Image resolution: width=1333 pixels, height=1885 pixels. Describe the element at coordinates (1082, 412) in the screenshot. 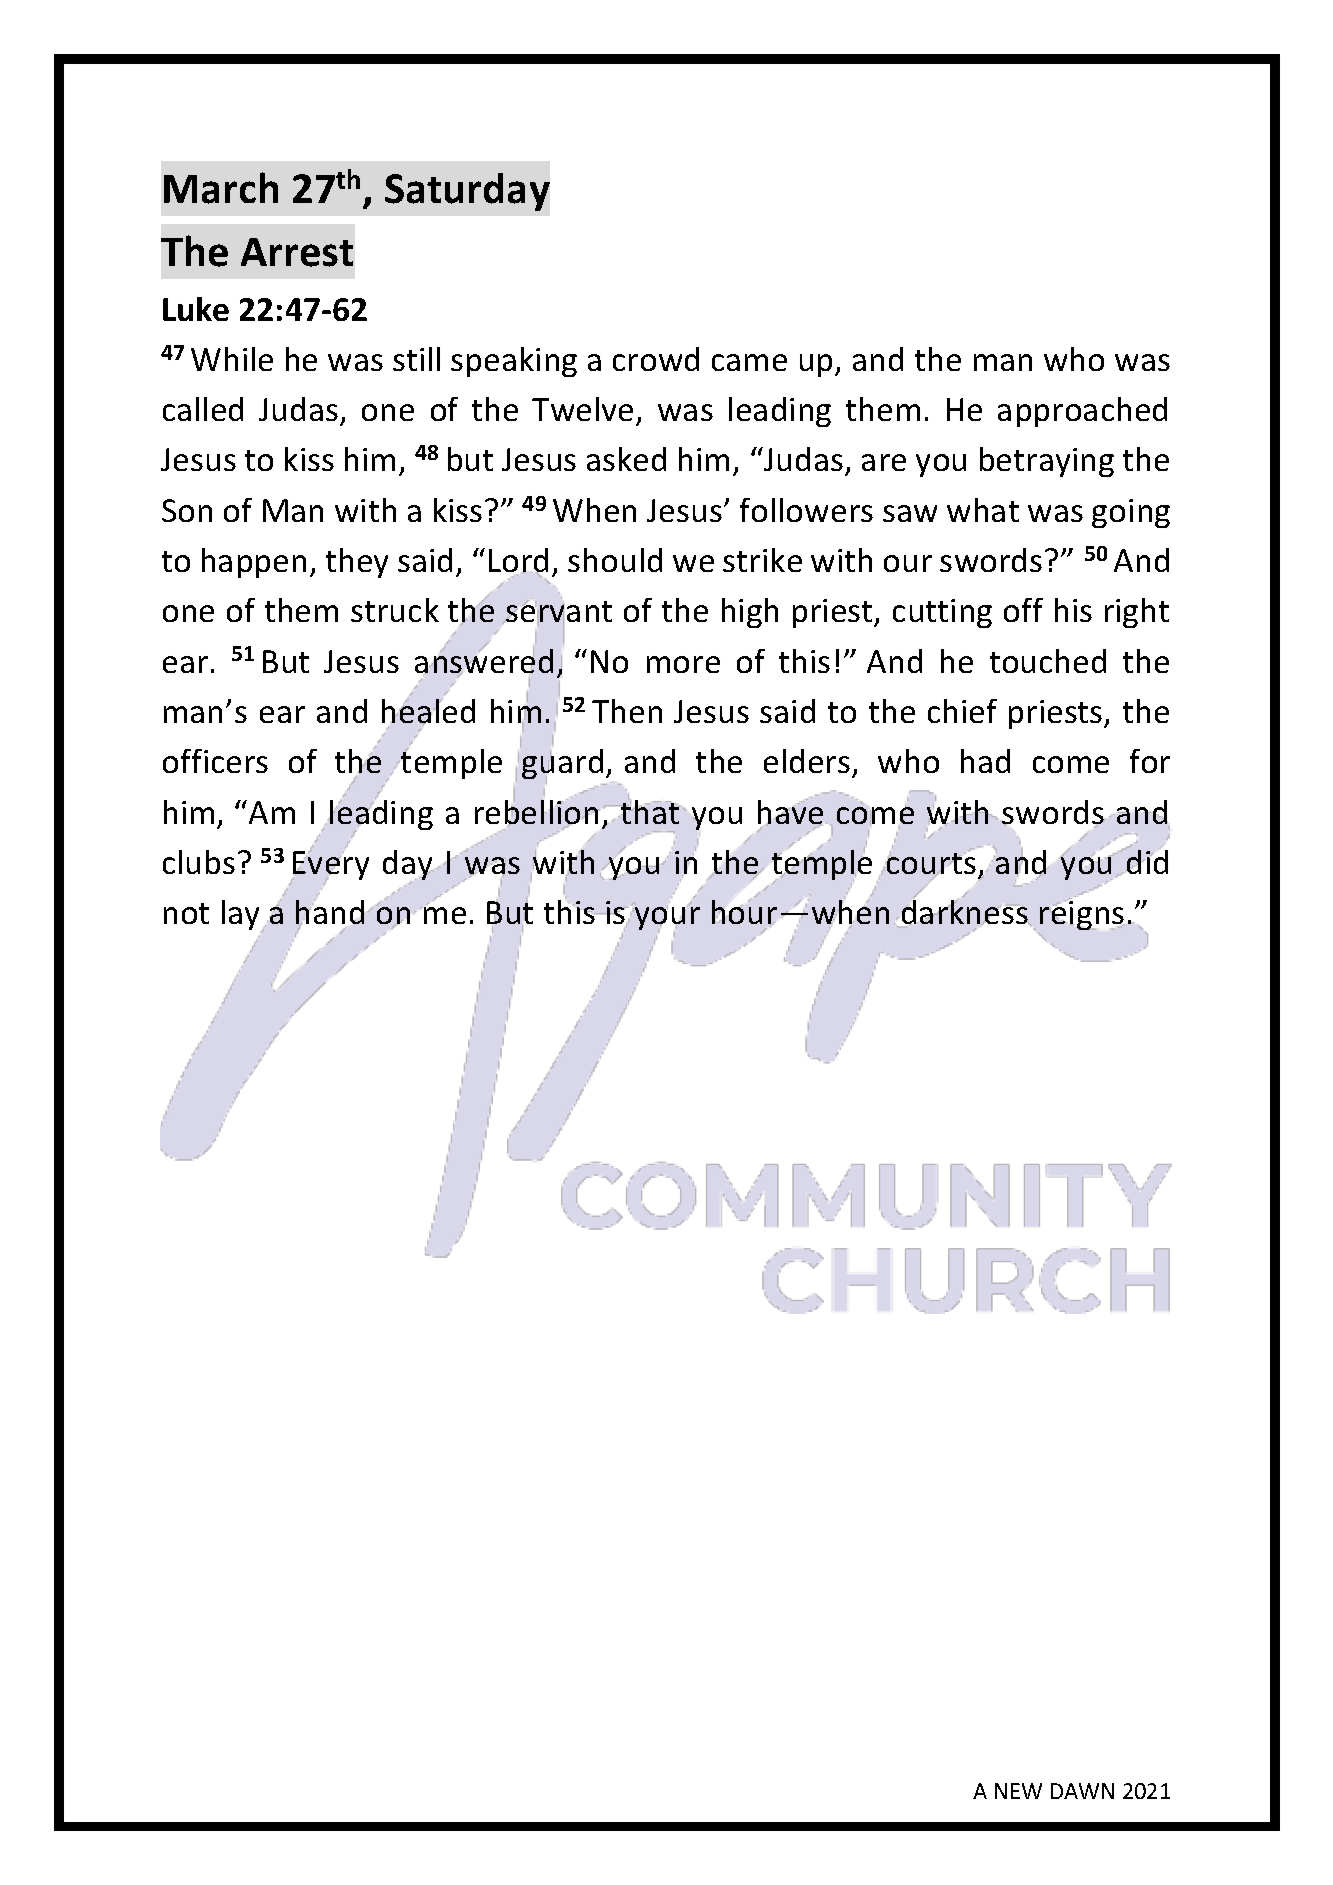

I see `approached` at that location.
